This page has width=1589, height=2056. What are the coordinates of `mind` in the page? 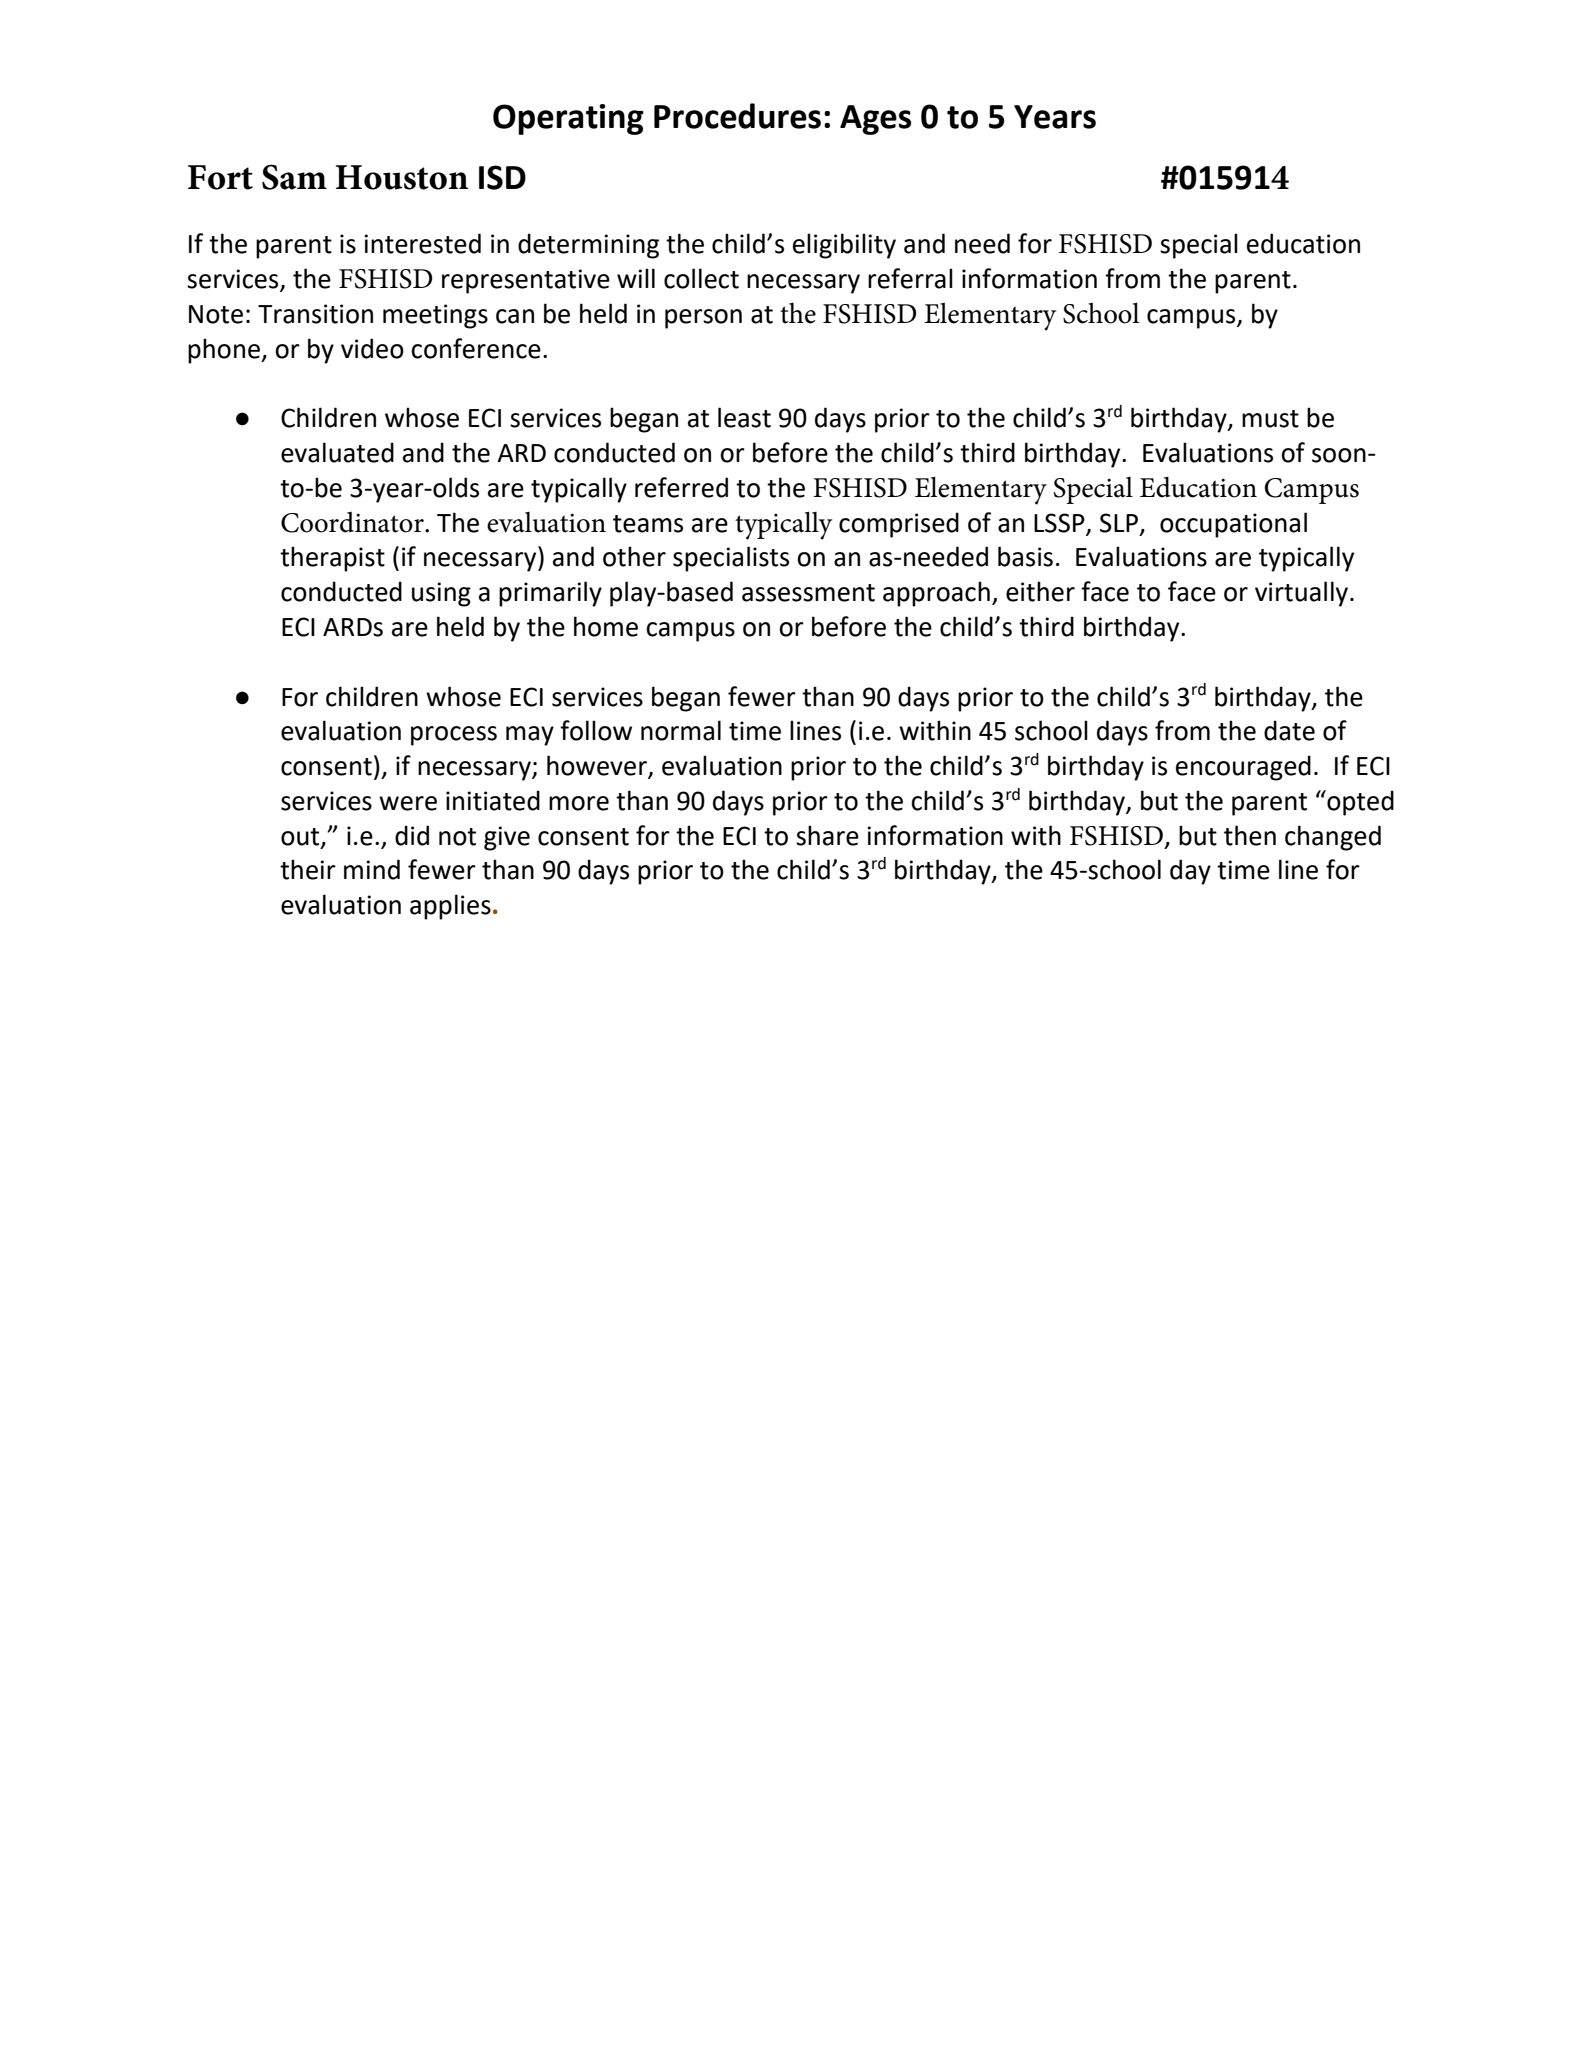 It's located at (372, 869).
